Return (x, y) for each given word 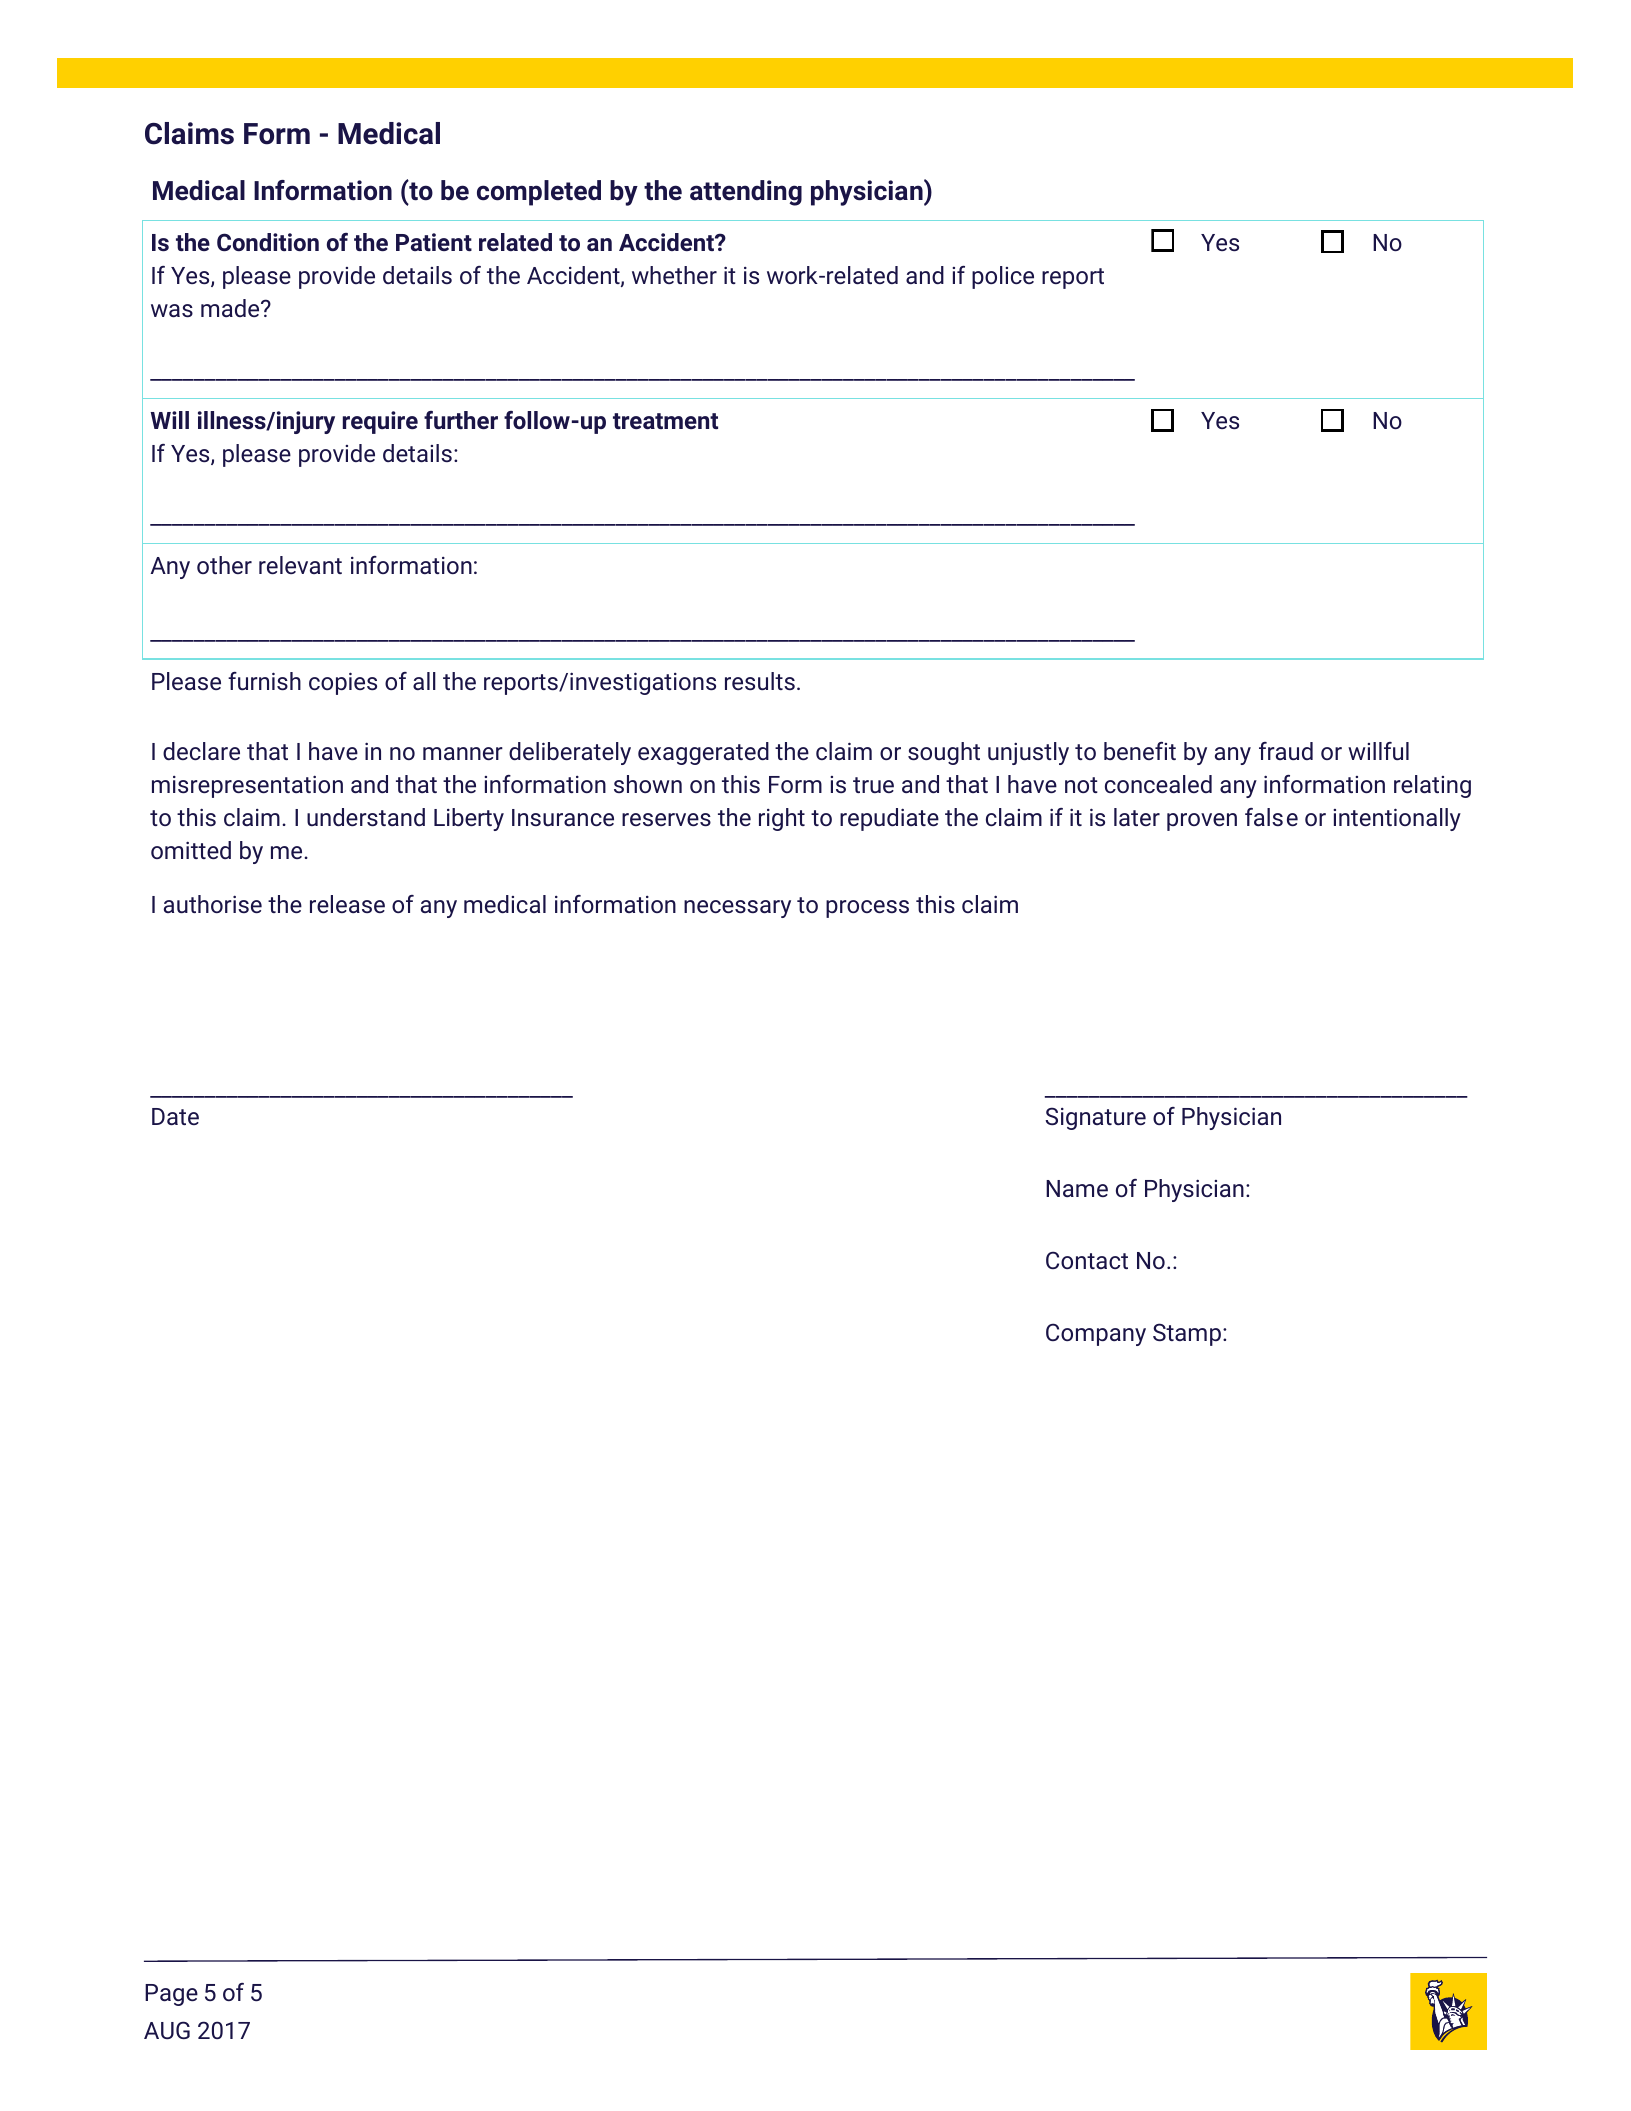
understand (366, 817)
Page (171, 1995)
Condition (268, 242)
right (782, 819)
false (1271, 817)
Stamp (1187, 1334)
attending (746, 193)
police (1003, 277)
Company (1096, 1334)
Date (175, 1116)
